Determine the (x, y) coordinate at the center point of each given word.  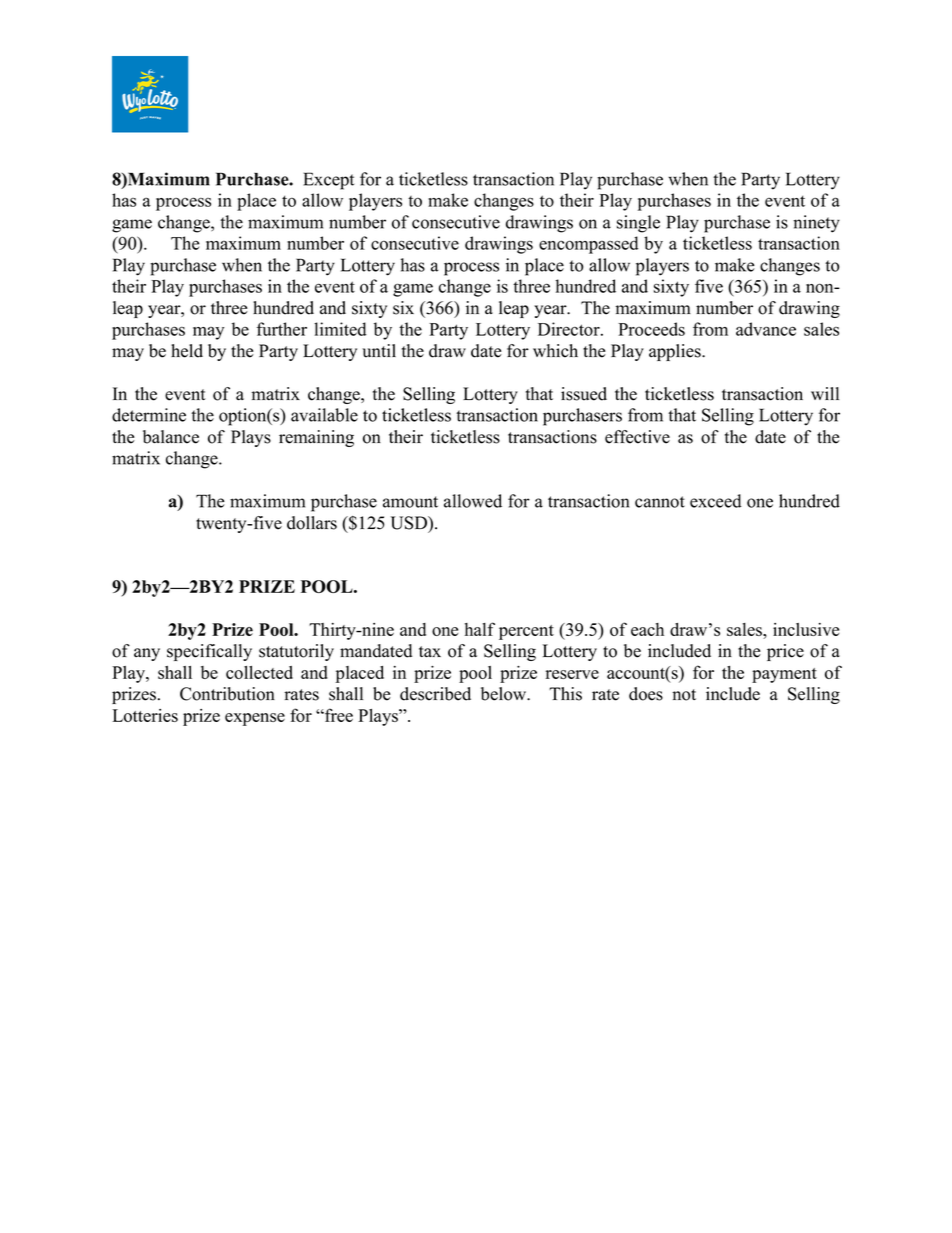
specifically (209, 652)
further (282, 329)
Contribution (227, 694)
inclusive (806, 629)
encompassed (588, 245)
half (480, 629)
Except (328, 181)
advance (766, 329)
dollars (312, 523)
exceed (716, 501)
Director (570, 329)
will (825, 393)
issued (584, 394)
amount (410, 502)
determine (149, 415)
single (638, 224)
